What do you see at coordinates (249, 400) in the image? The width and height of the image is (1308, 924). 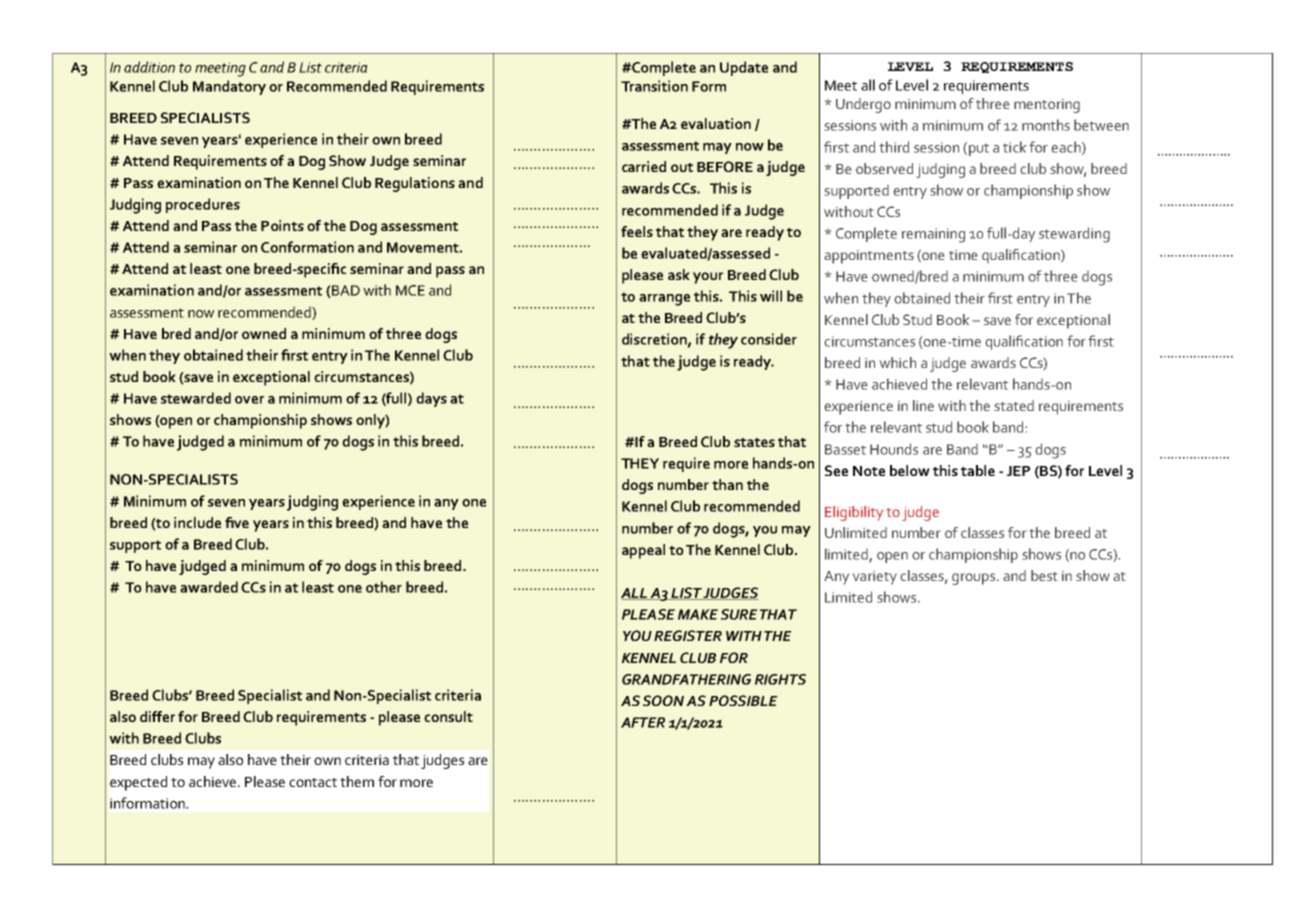 I see `over` at bounding box center [249, 400].
